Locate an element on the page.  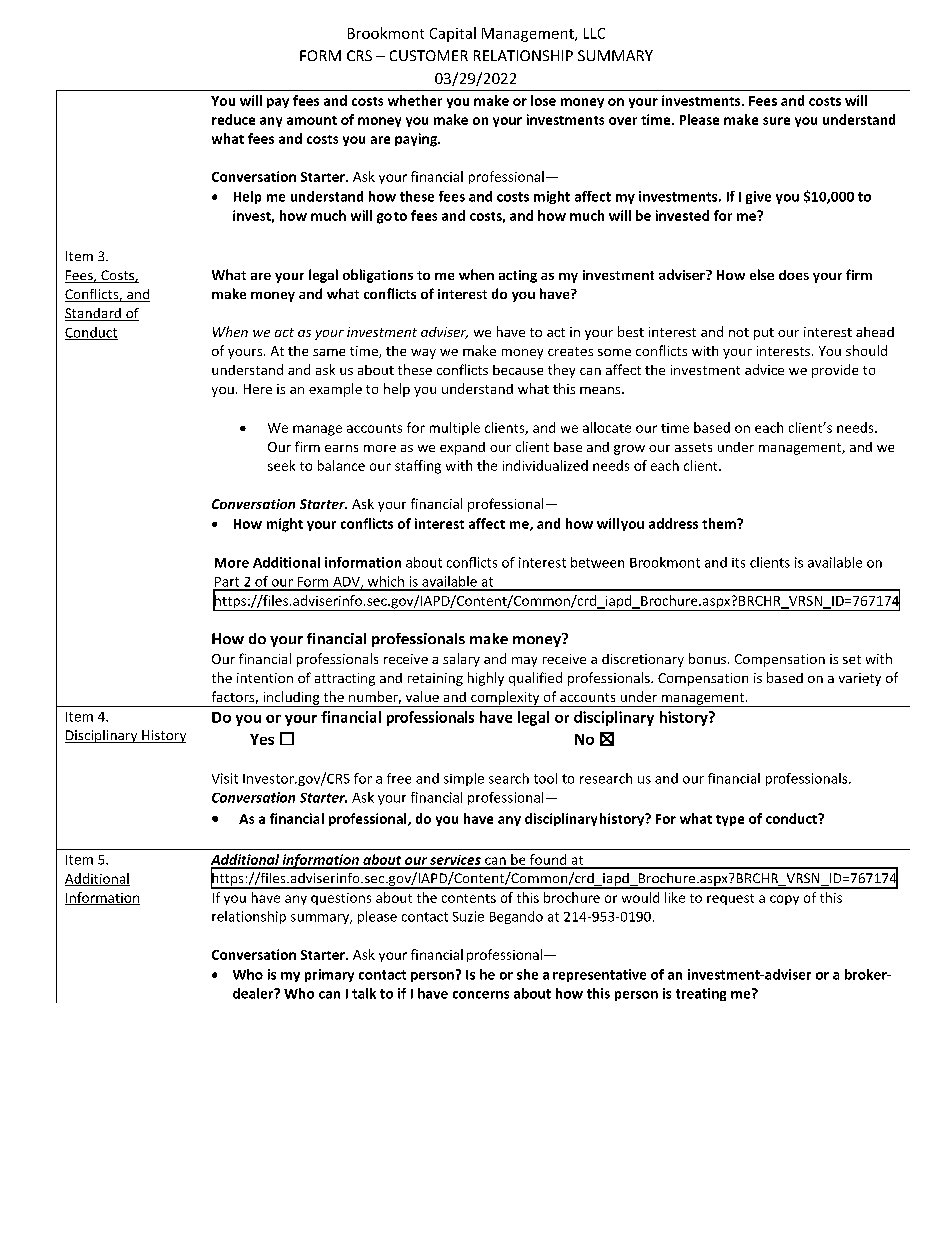
individualized is located at coordinates (545, 465).
